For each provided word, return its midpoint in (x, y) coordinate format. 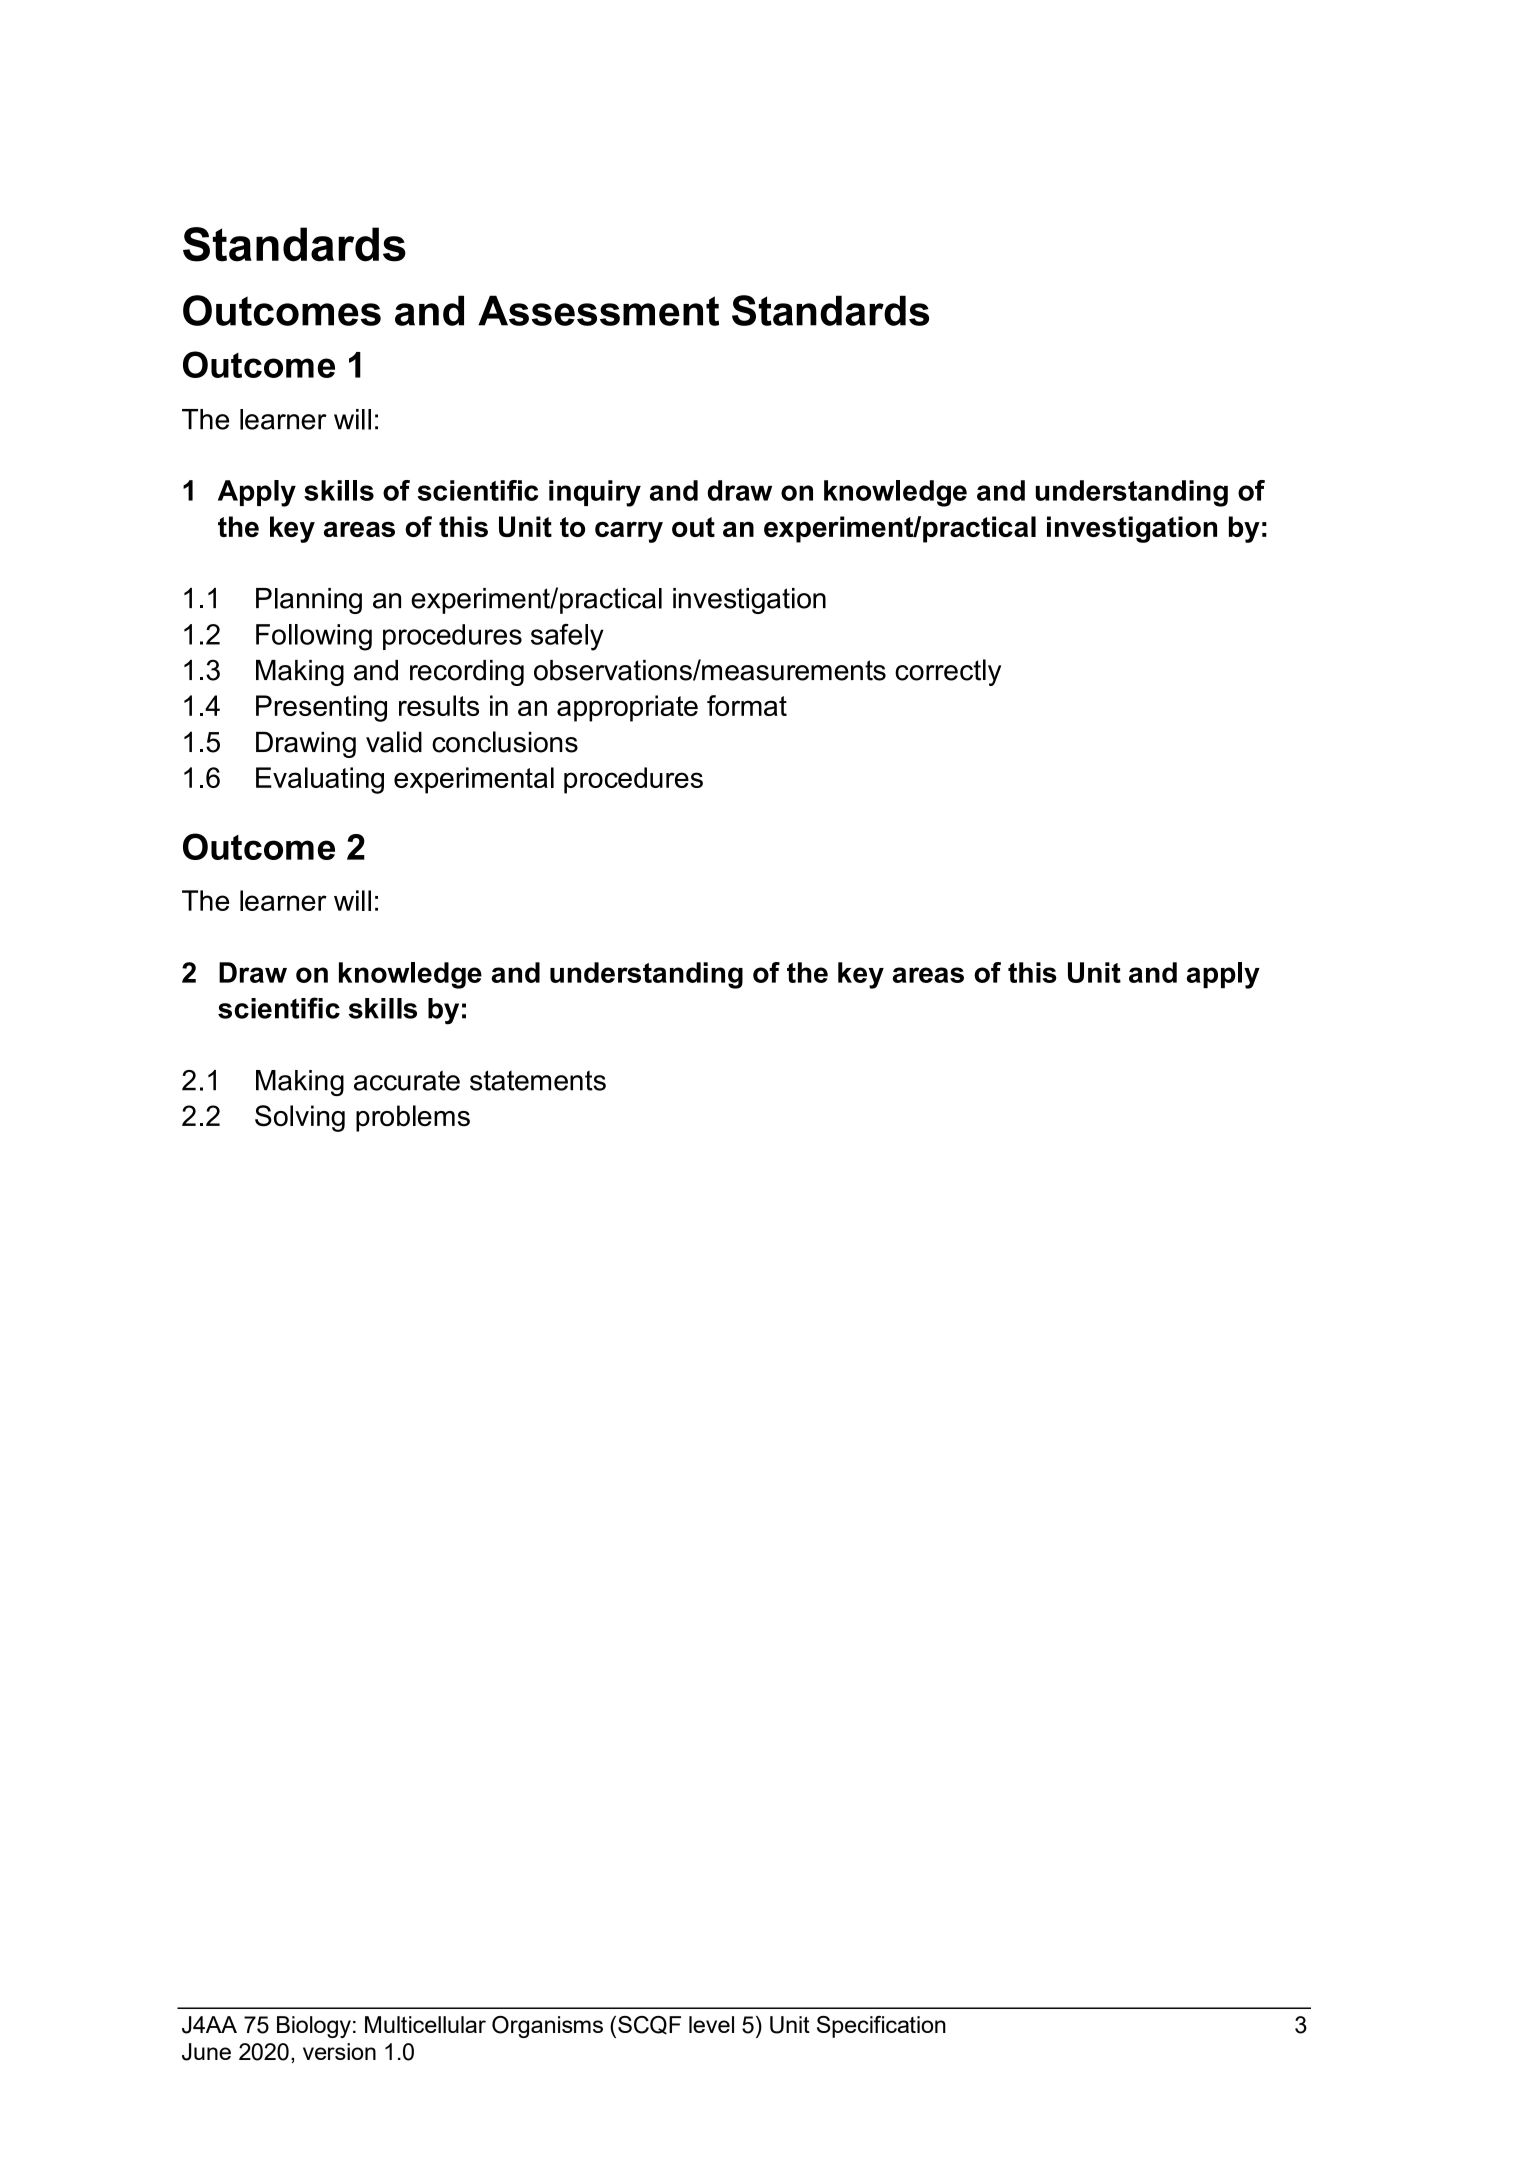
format (747, 705)
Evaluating (320, 780)
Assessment (598, 310)
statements (538, 1080)
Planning (309, 601)
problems (413, 1118)
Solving (300, 1118)
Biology (314, 2027)
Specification (881, 2027)
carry (629, 532)
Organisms (547, 2027)
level (711, 2024)
